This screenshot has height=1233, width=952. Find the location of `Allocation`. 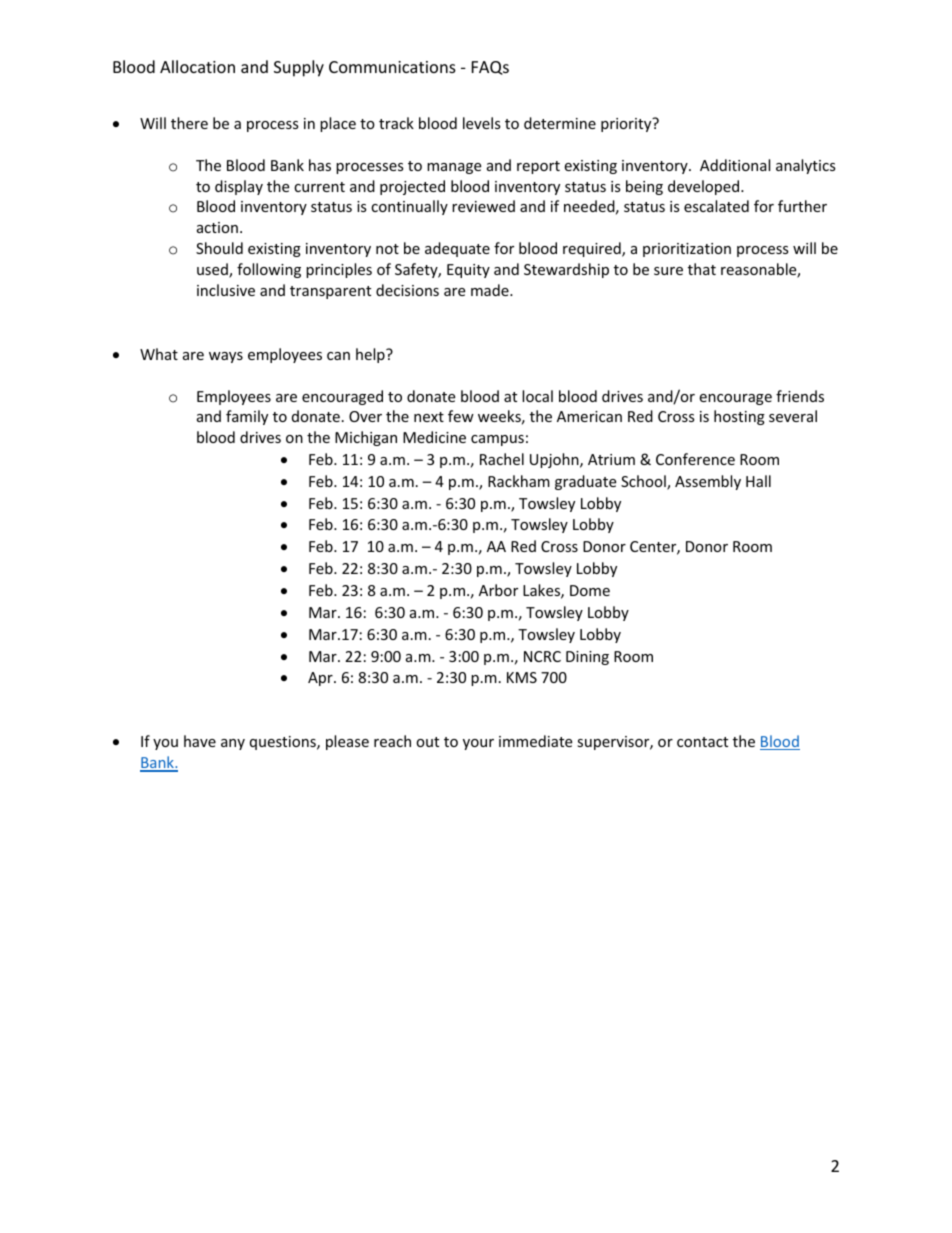

Allocation is located at coordinates (197, 66).
